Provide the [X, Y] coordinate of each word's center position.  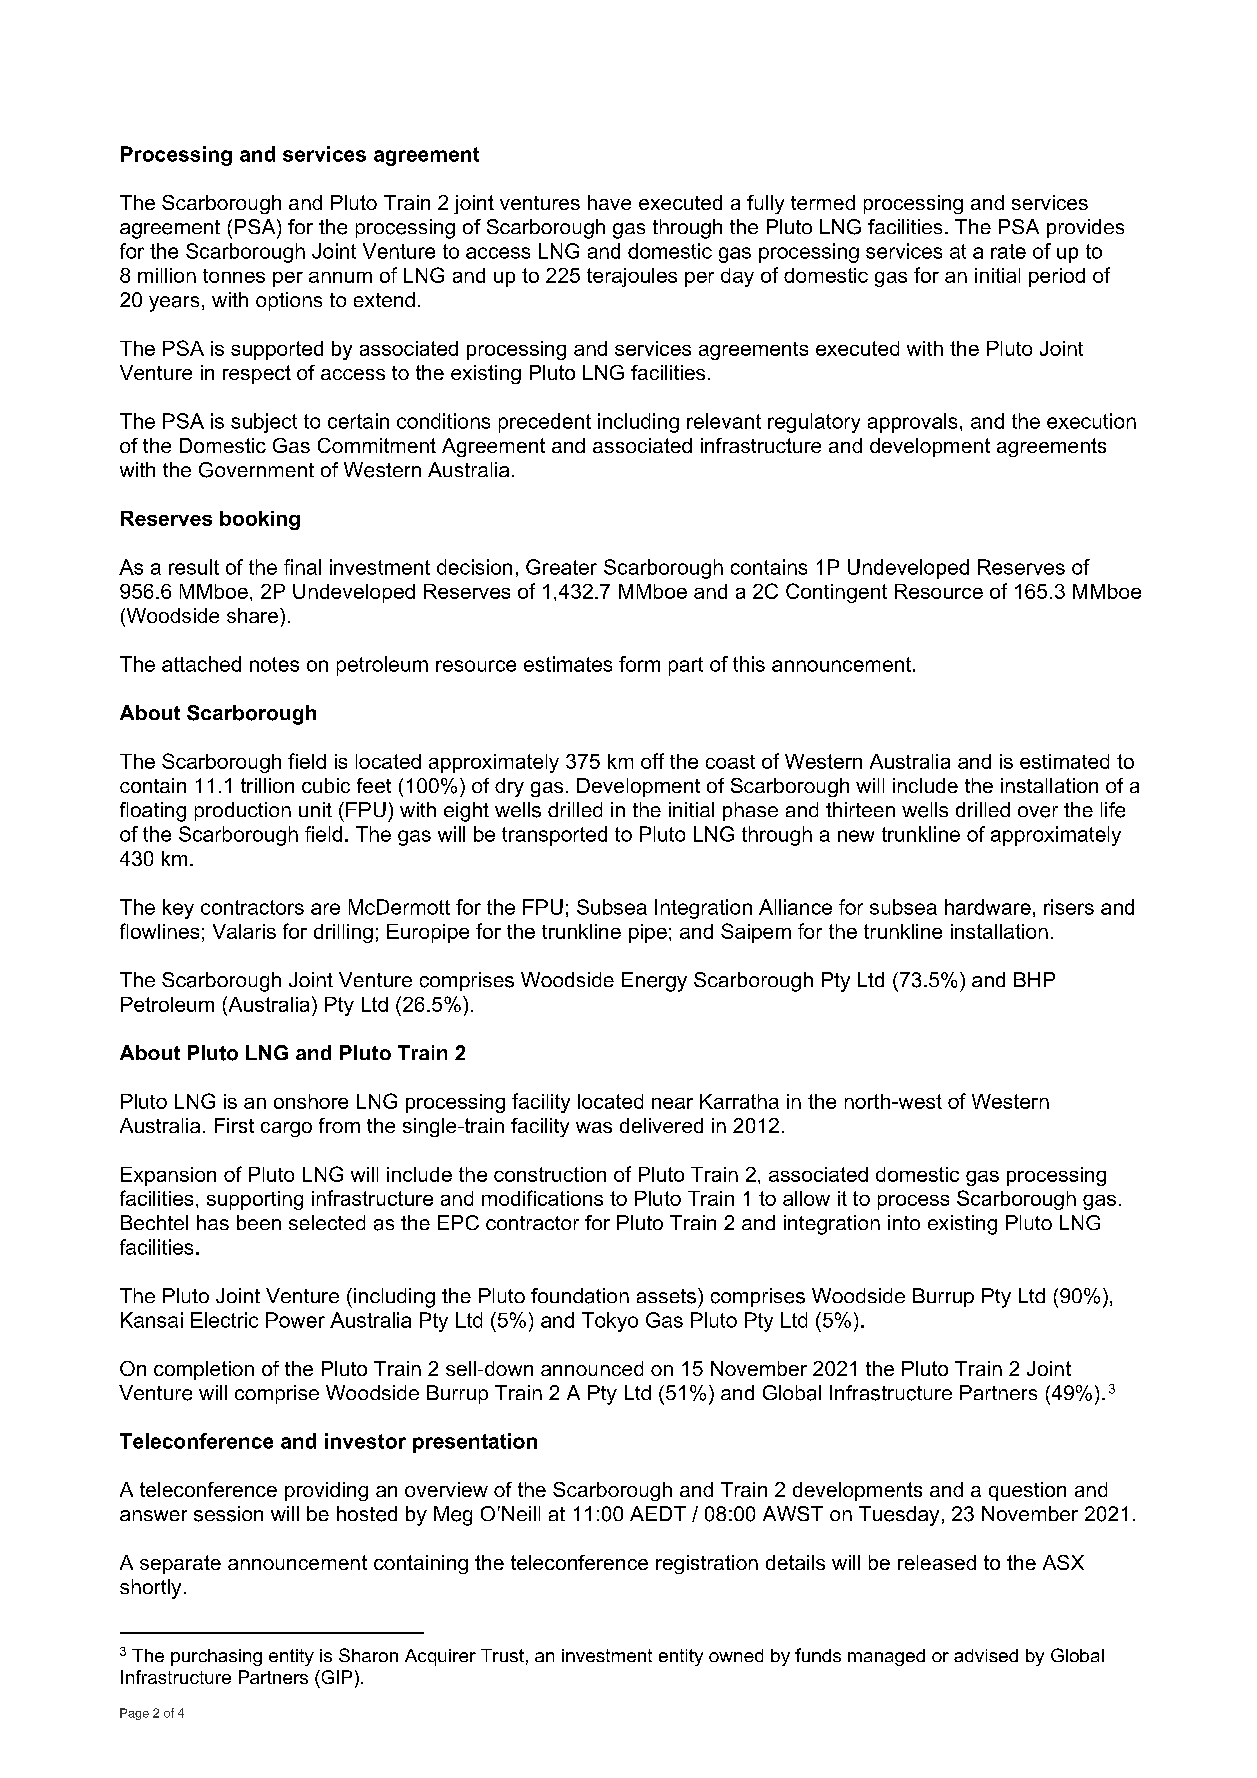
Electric [224, 1320]
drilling [343, 933]
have [609, 202]
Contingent [836, 593]
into [904, 1222]
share [254, 615]
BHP [1034, 979]
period [1057, 277]
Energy [654, 982]
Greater [561, 567]
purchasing [216, 1657]
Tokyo [610, 1322]
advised [986, 1655]
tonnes [234, 276]
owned [736, 1655]
